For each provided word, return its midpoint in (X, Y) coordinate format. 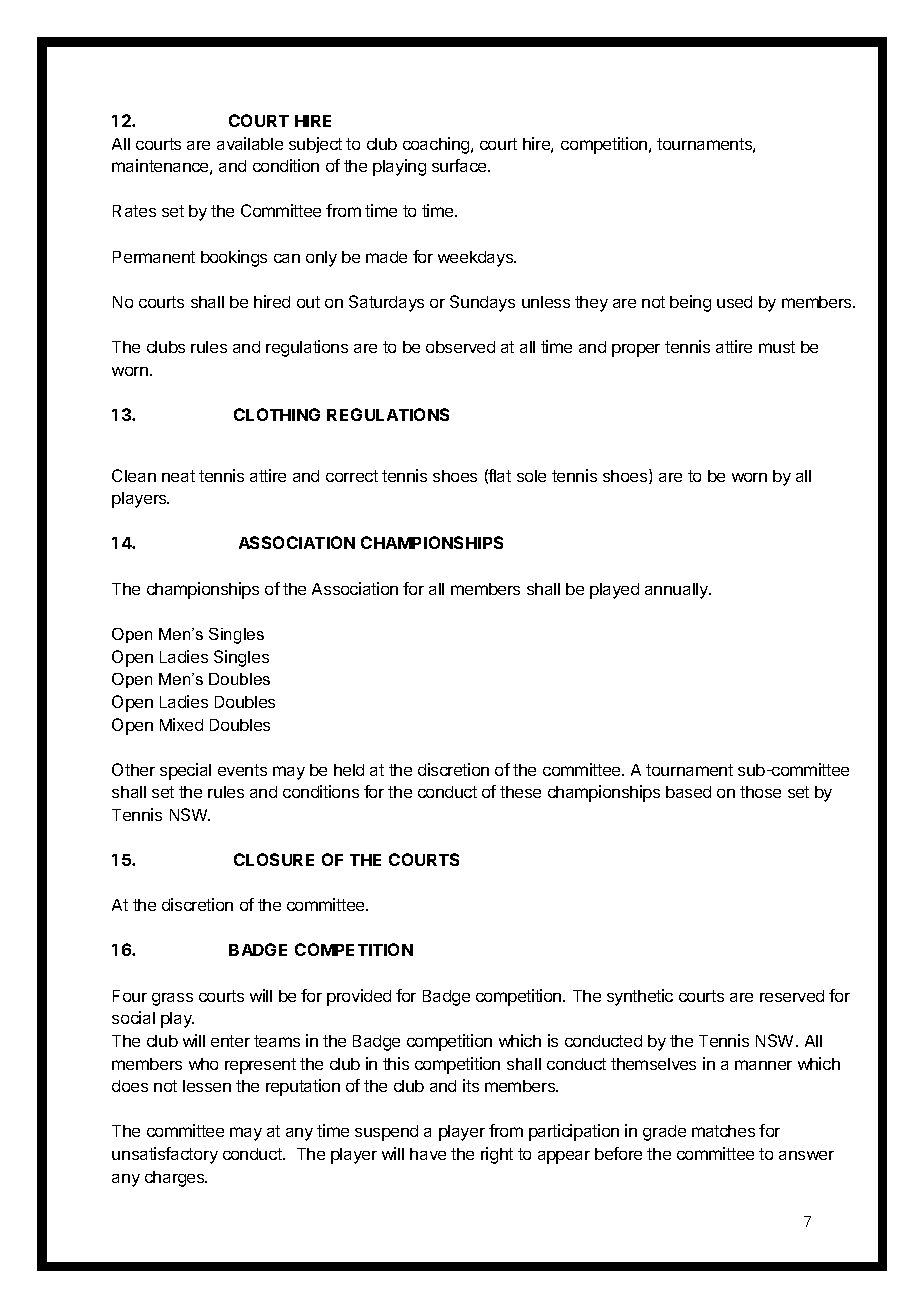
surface (460, 165)
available (250, 143)
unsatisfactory (165, 1155)
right (497, 1155)
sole (531, 476)
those (760, 792)
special (185, 771)
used (734, 302)
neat (178, 476)
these (520, 792)
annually (678, 591)
